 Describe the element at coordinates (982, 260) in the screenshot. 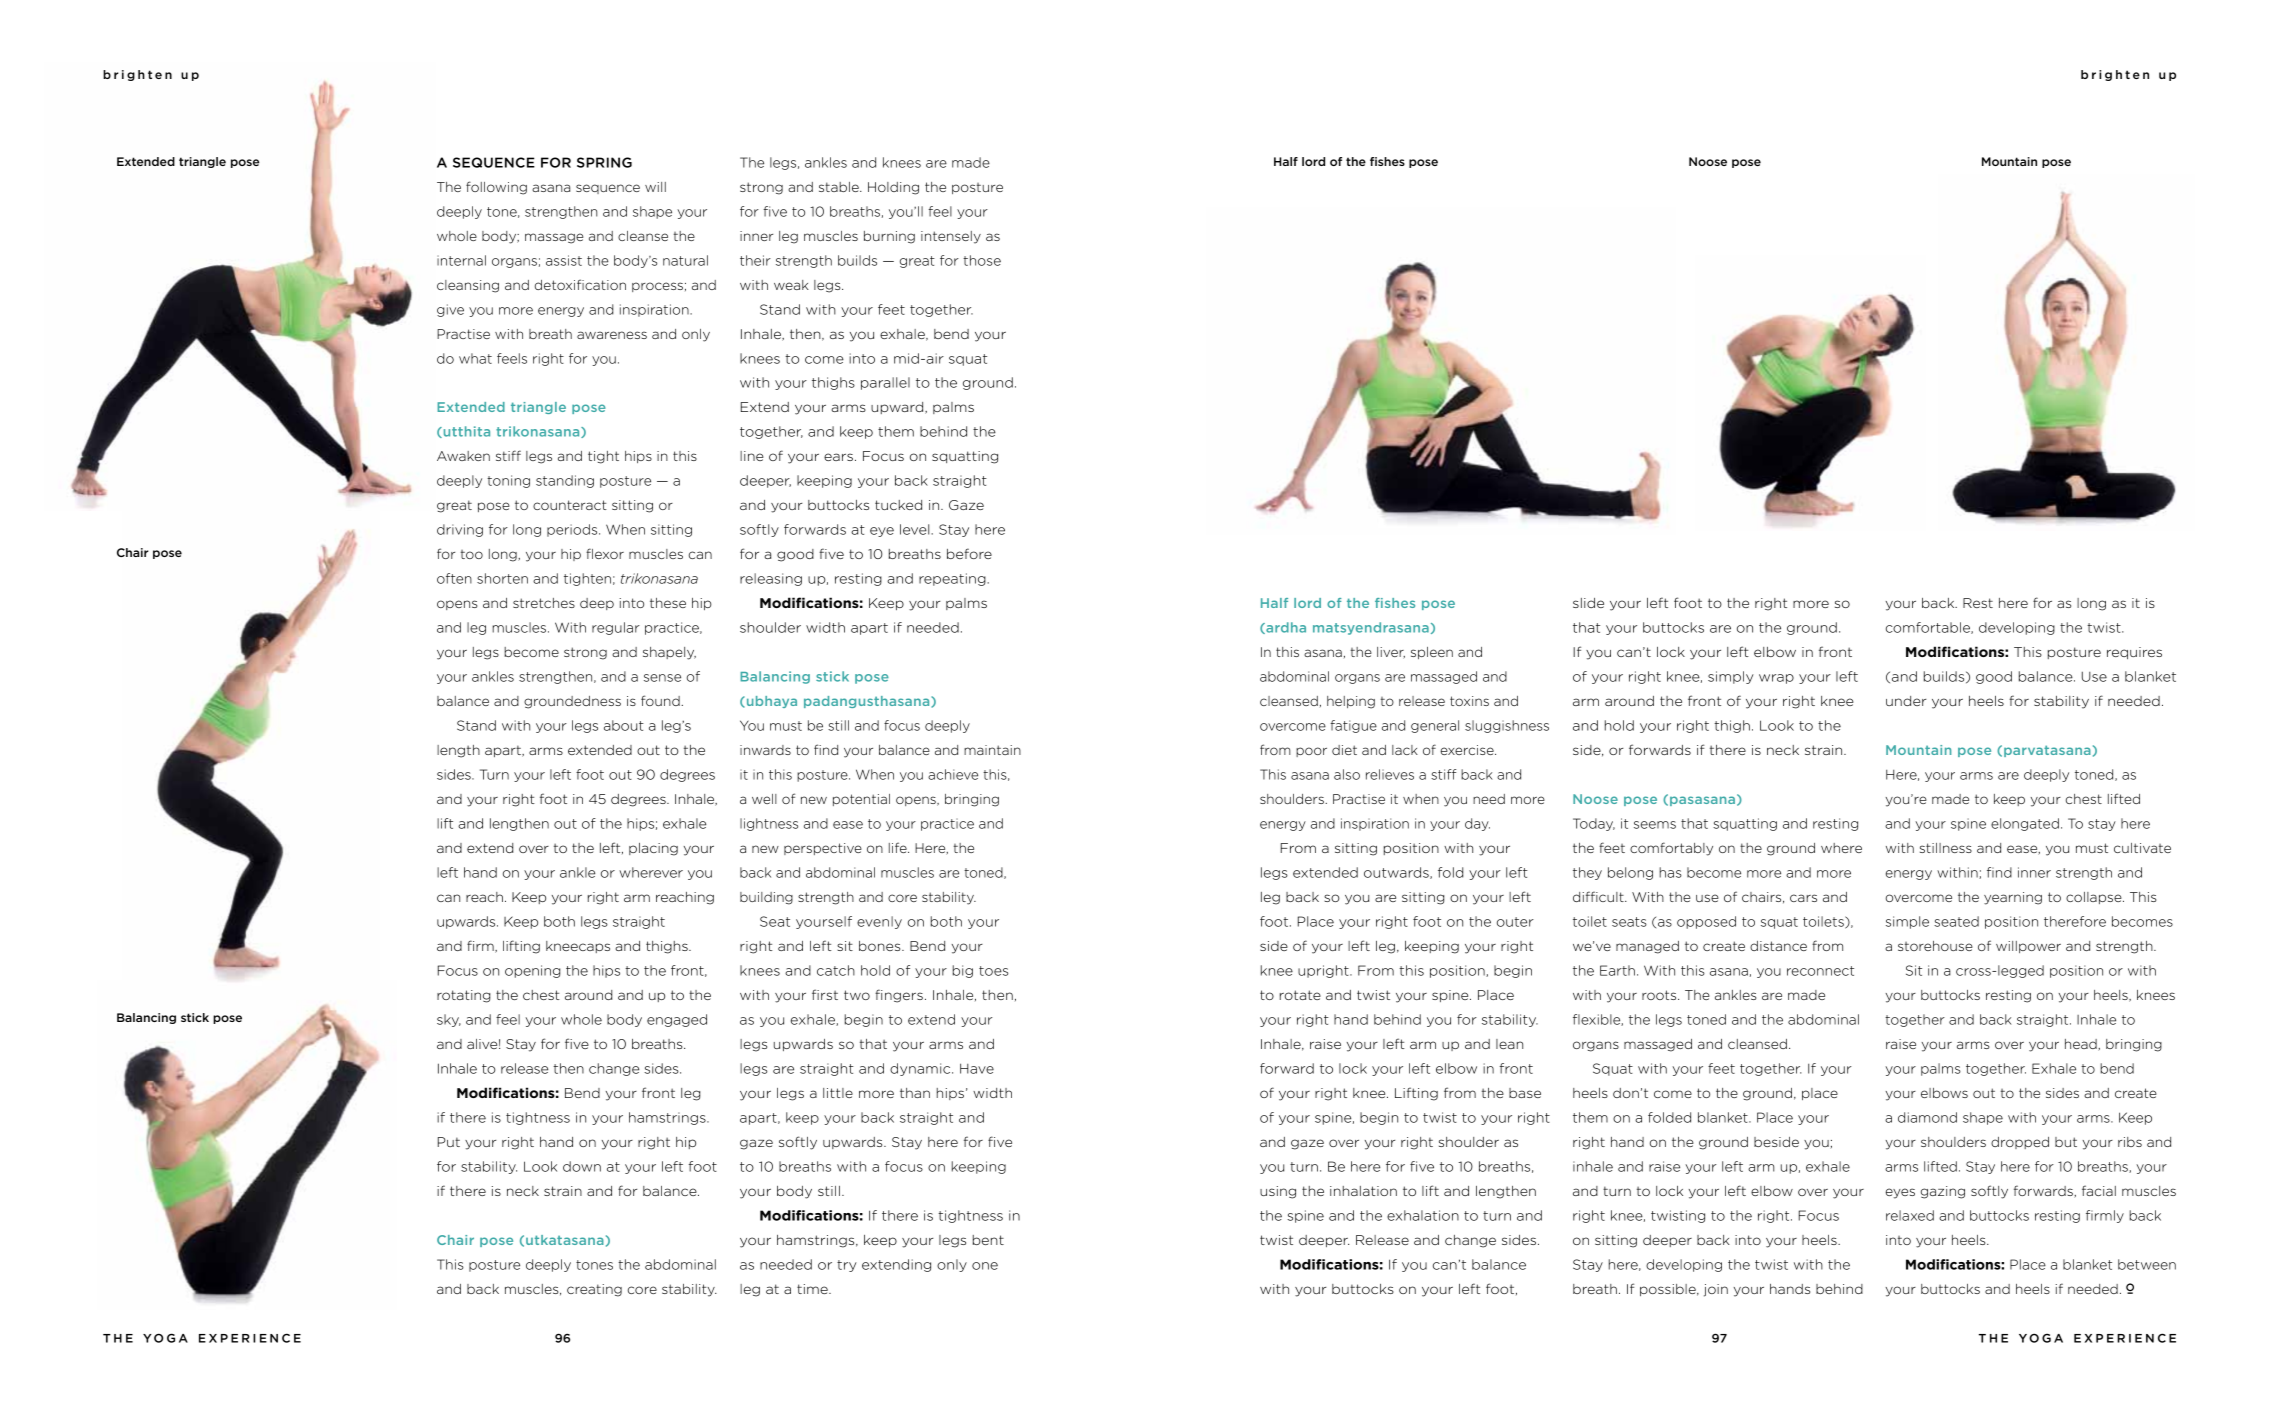

I see `those` at that location.
